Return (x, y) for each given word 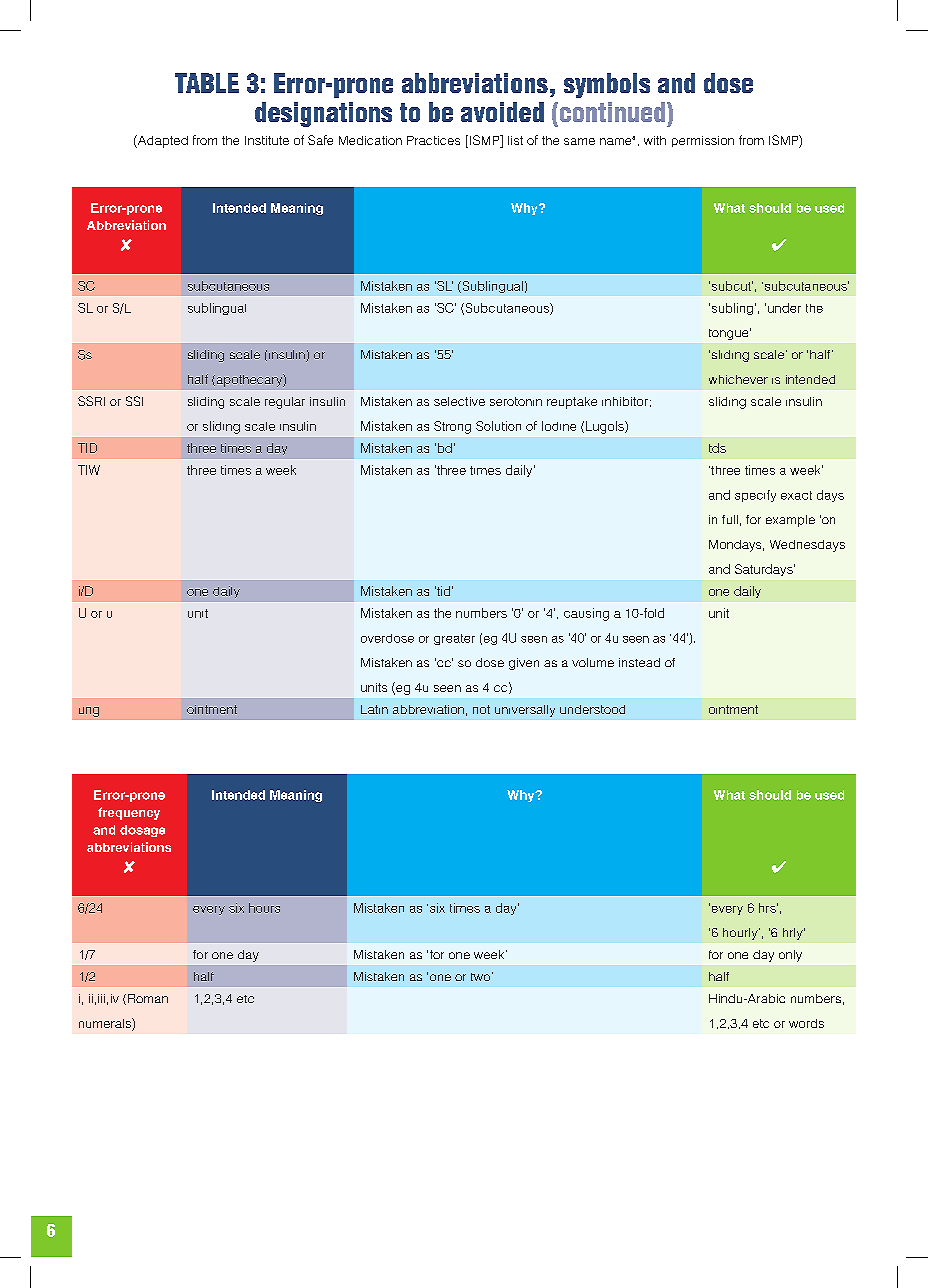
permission (703, 141)
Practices (433, 140)
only (790, 956)
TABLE (207, 83)
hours (264, 908)
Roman (148, 998)
